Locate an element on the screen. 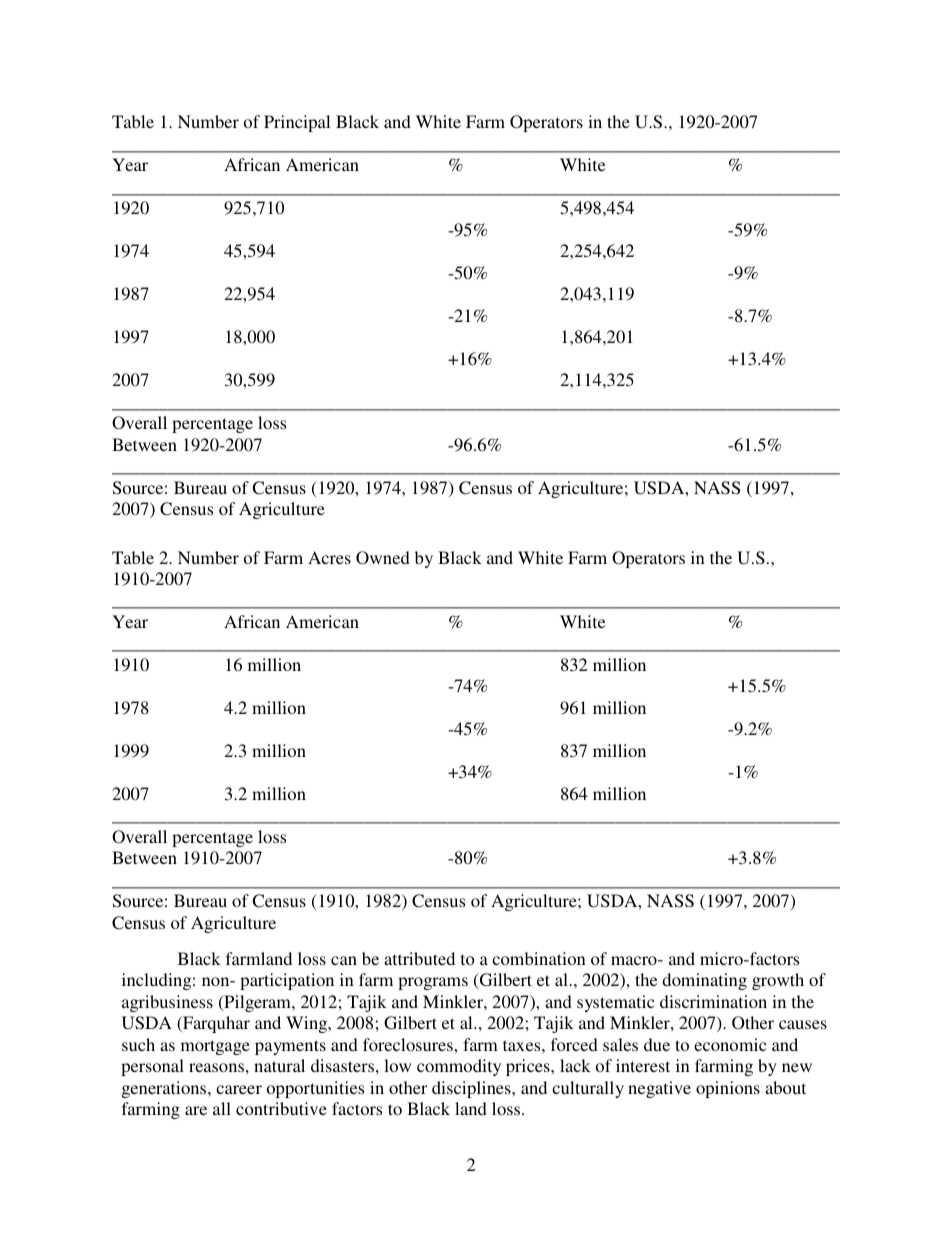 This screenshot has width=952, height=1233. programs is located at coordinates (433, 983).
